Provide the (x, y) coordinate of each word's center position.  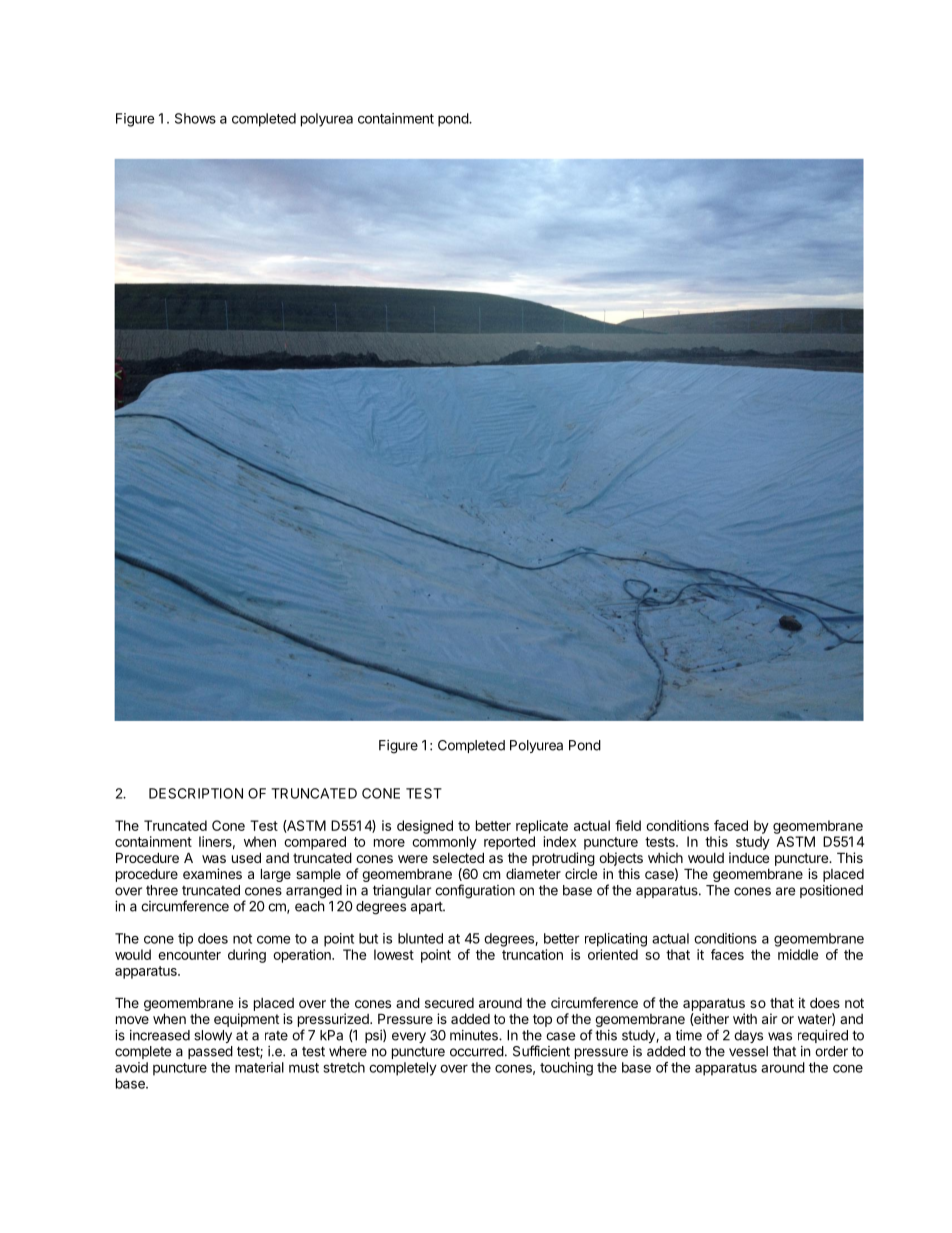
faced (731, 825)
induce (749, 857)
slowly (213, 1036)
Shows (195, 118)
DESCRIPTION (196, 793)
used (246, 857)
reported (509, 843)
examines (212, 873)
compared (315, 843)
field (628, 825)
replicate (542, 827)
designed (425, 827)
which (665, 857)
